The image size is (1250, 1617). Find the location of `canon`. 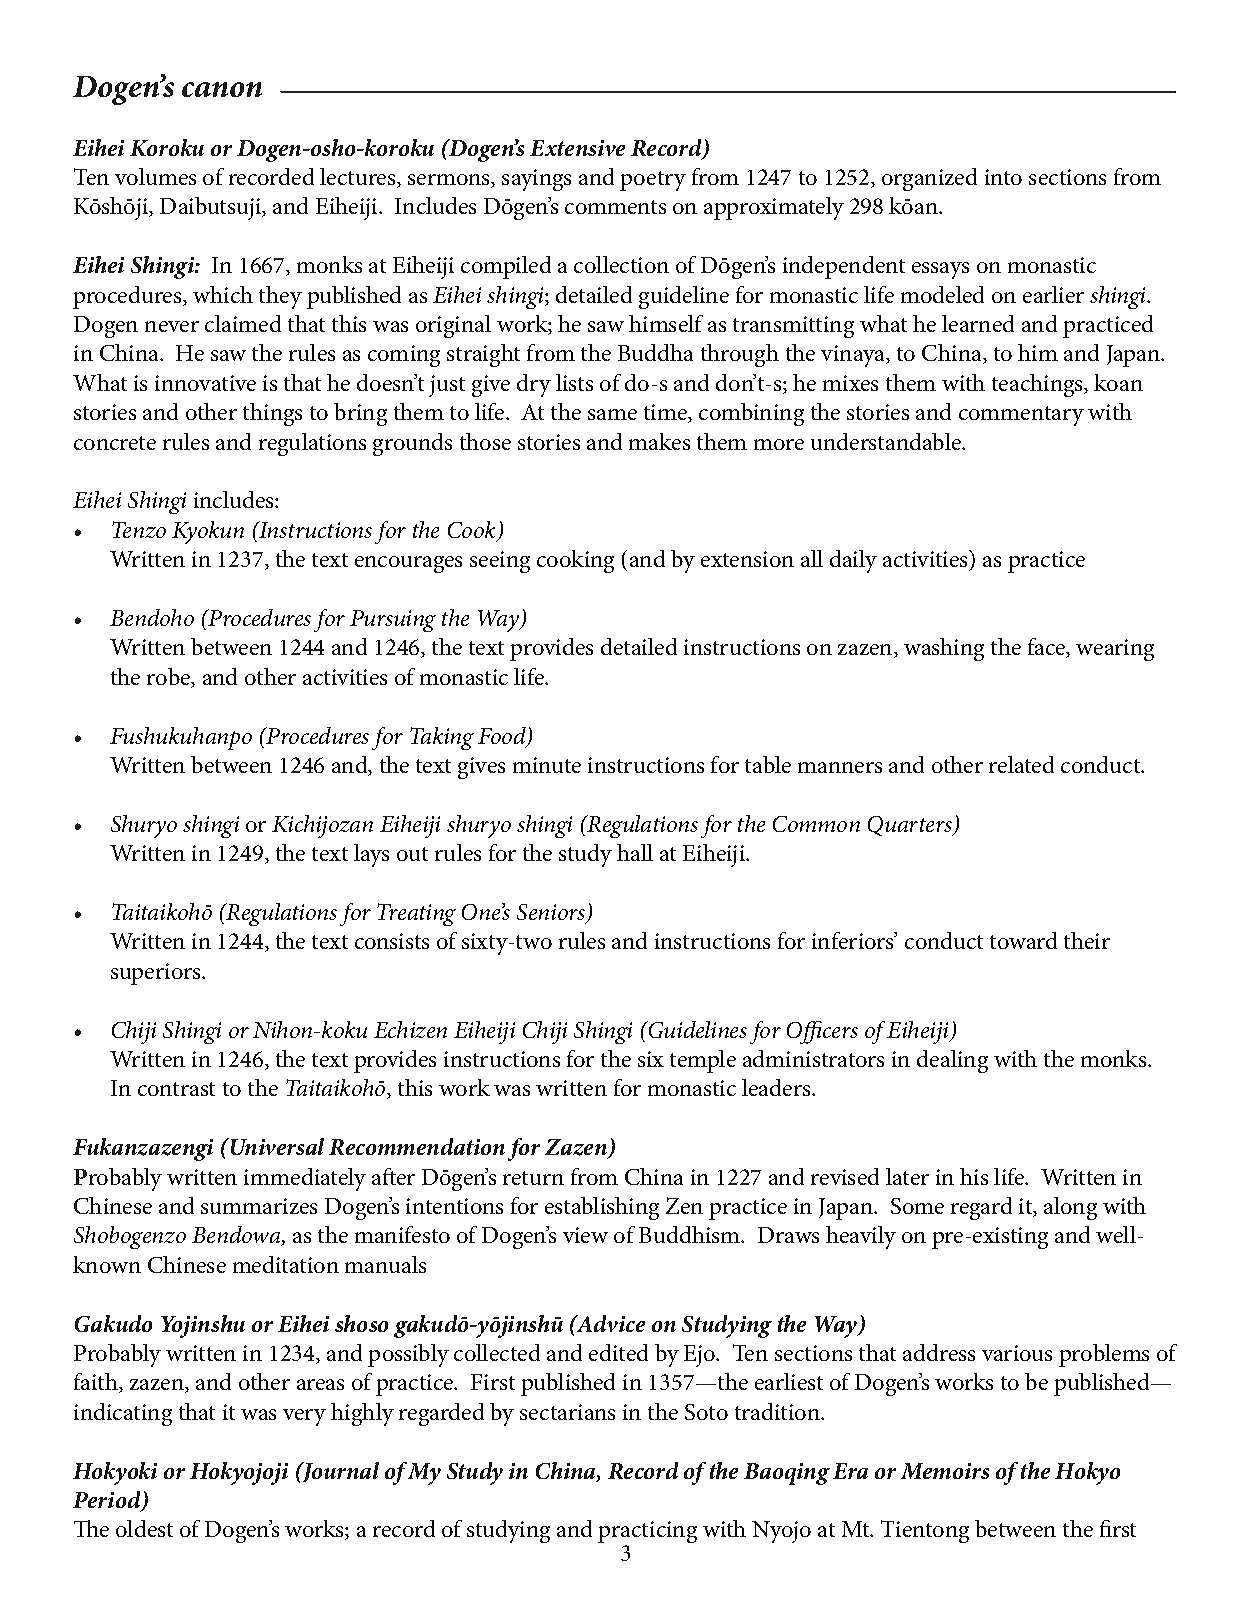

canon is located at coordinates (222, 89).
